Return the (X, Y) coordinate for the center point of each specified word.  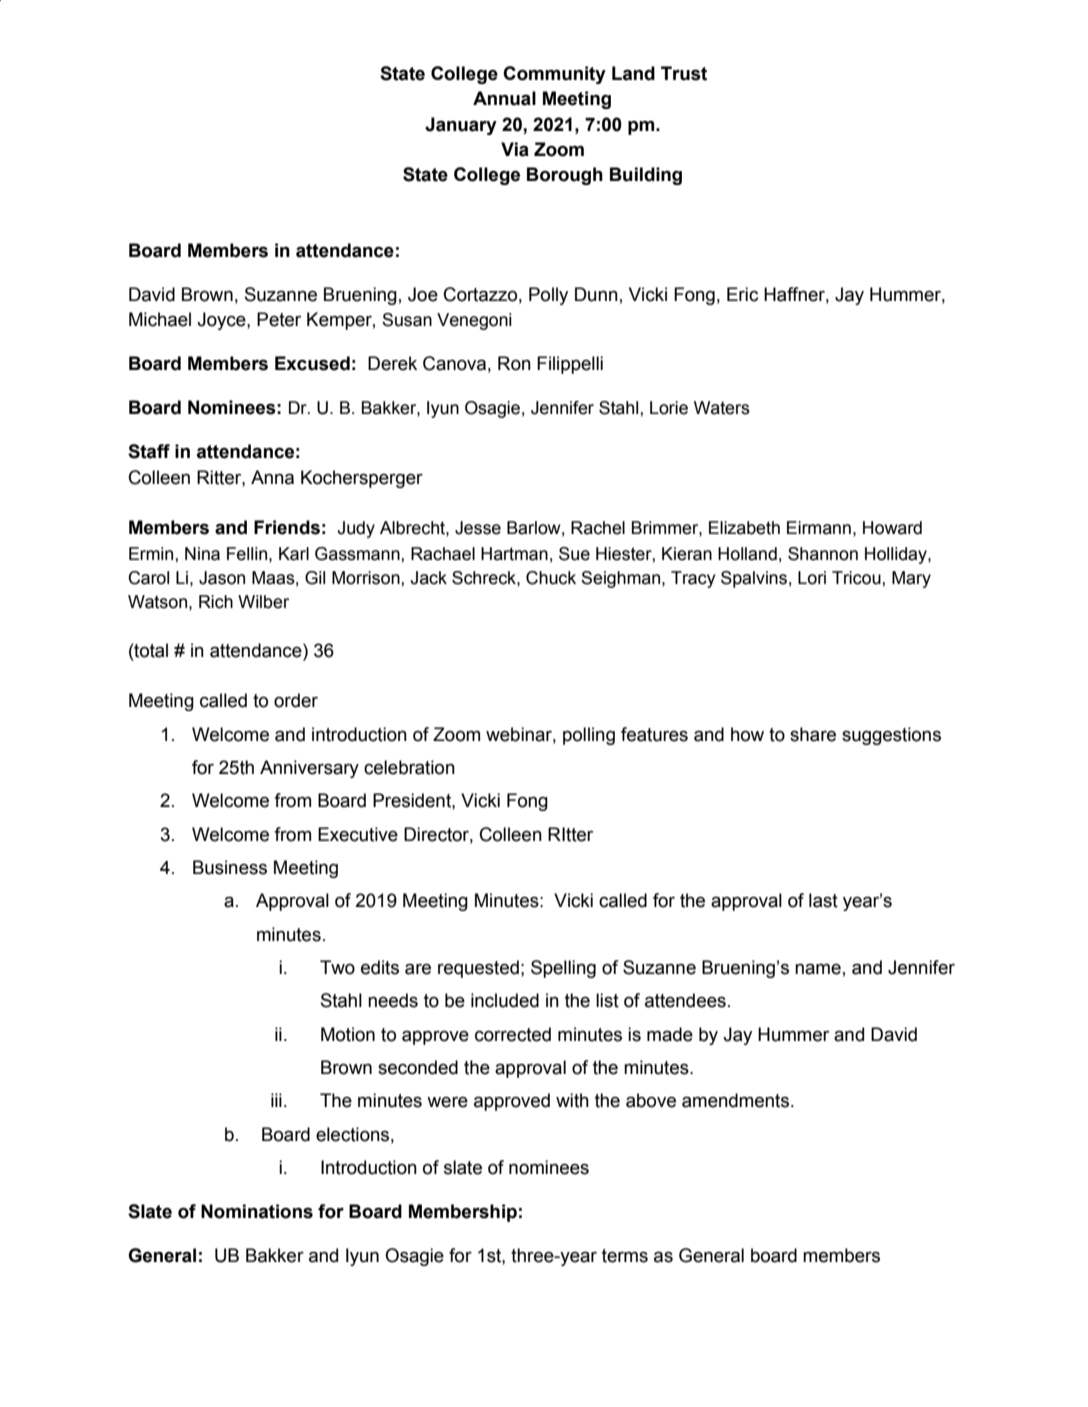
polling (589, 736)
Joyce (222, 321)
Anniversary (309, 769)
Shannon (823, 554)
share (813, 734)
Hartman (514, 554)
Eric (742, 294)
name (818, 969)
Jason (222, 578)
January (461, 126)
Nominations (257, 1211)
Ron (514, 363)
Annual (504, 98)
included (505, 1000)
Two (337, 967)
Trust (684, 73)
